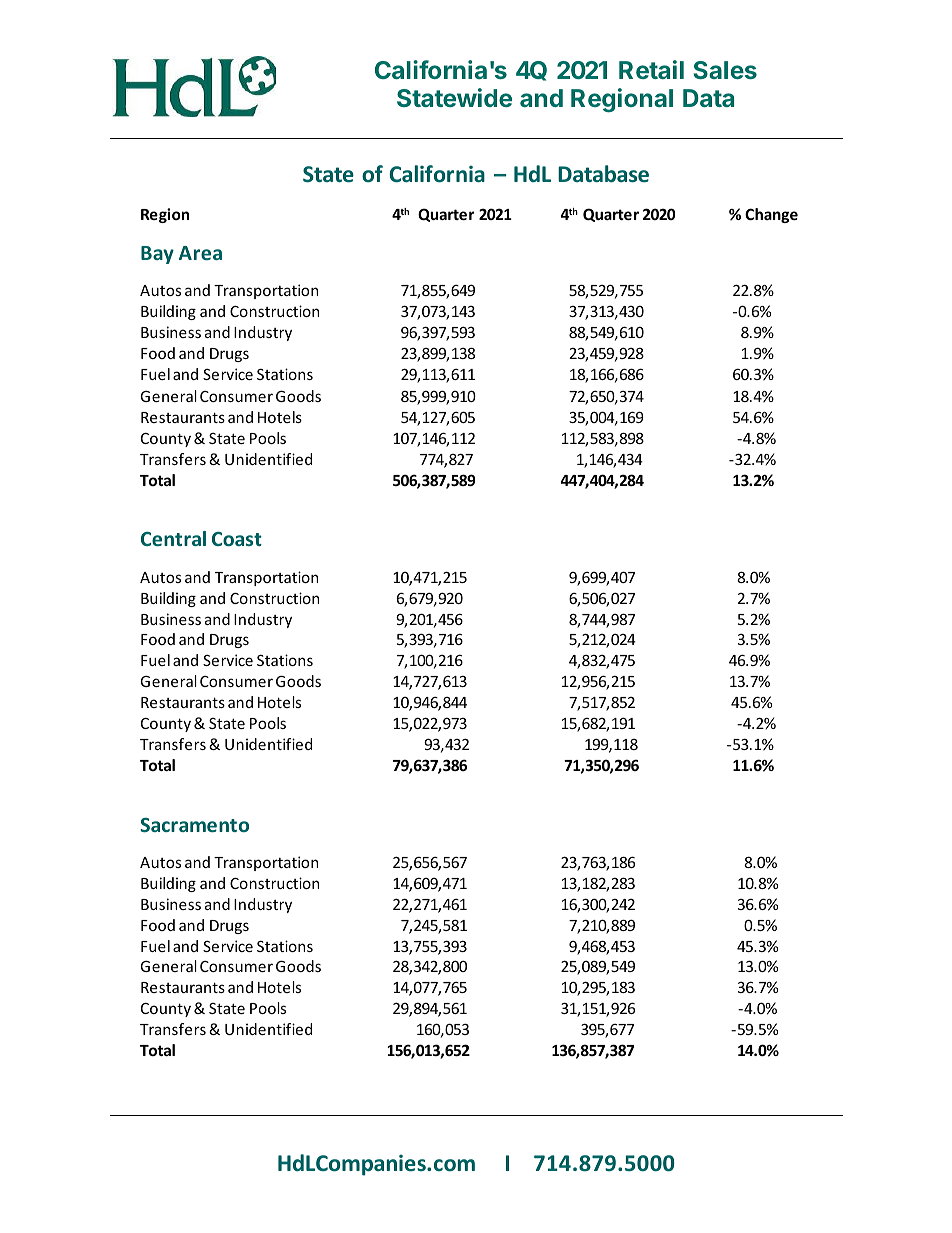  I want to click on Central, so click(173, 538).
